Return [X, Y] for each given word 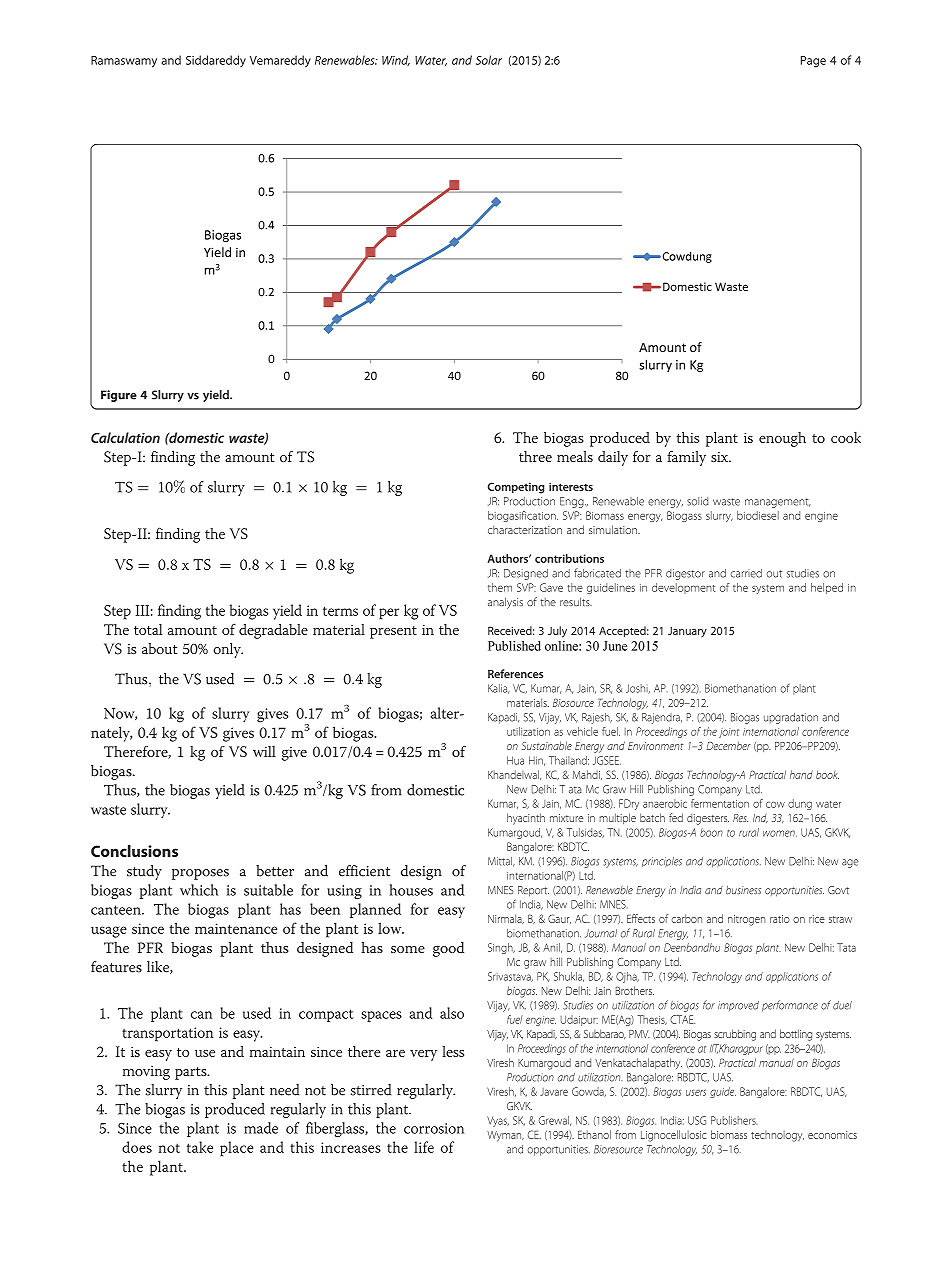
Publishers [734, 1120]
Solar [489, 60]
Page [813, 62]
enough [782, 439]
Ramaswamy [124, 62]
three [535, 456]
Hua [515, 760]
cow [775, 805]
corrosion [434, 1128]
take [200, 1147]
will [264, 751]
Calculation [125, 437]
